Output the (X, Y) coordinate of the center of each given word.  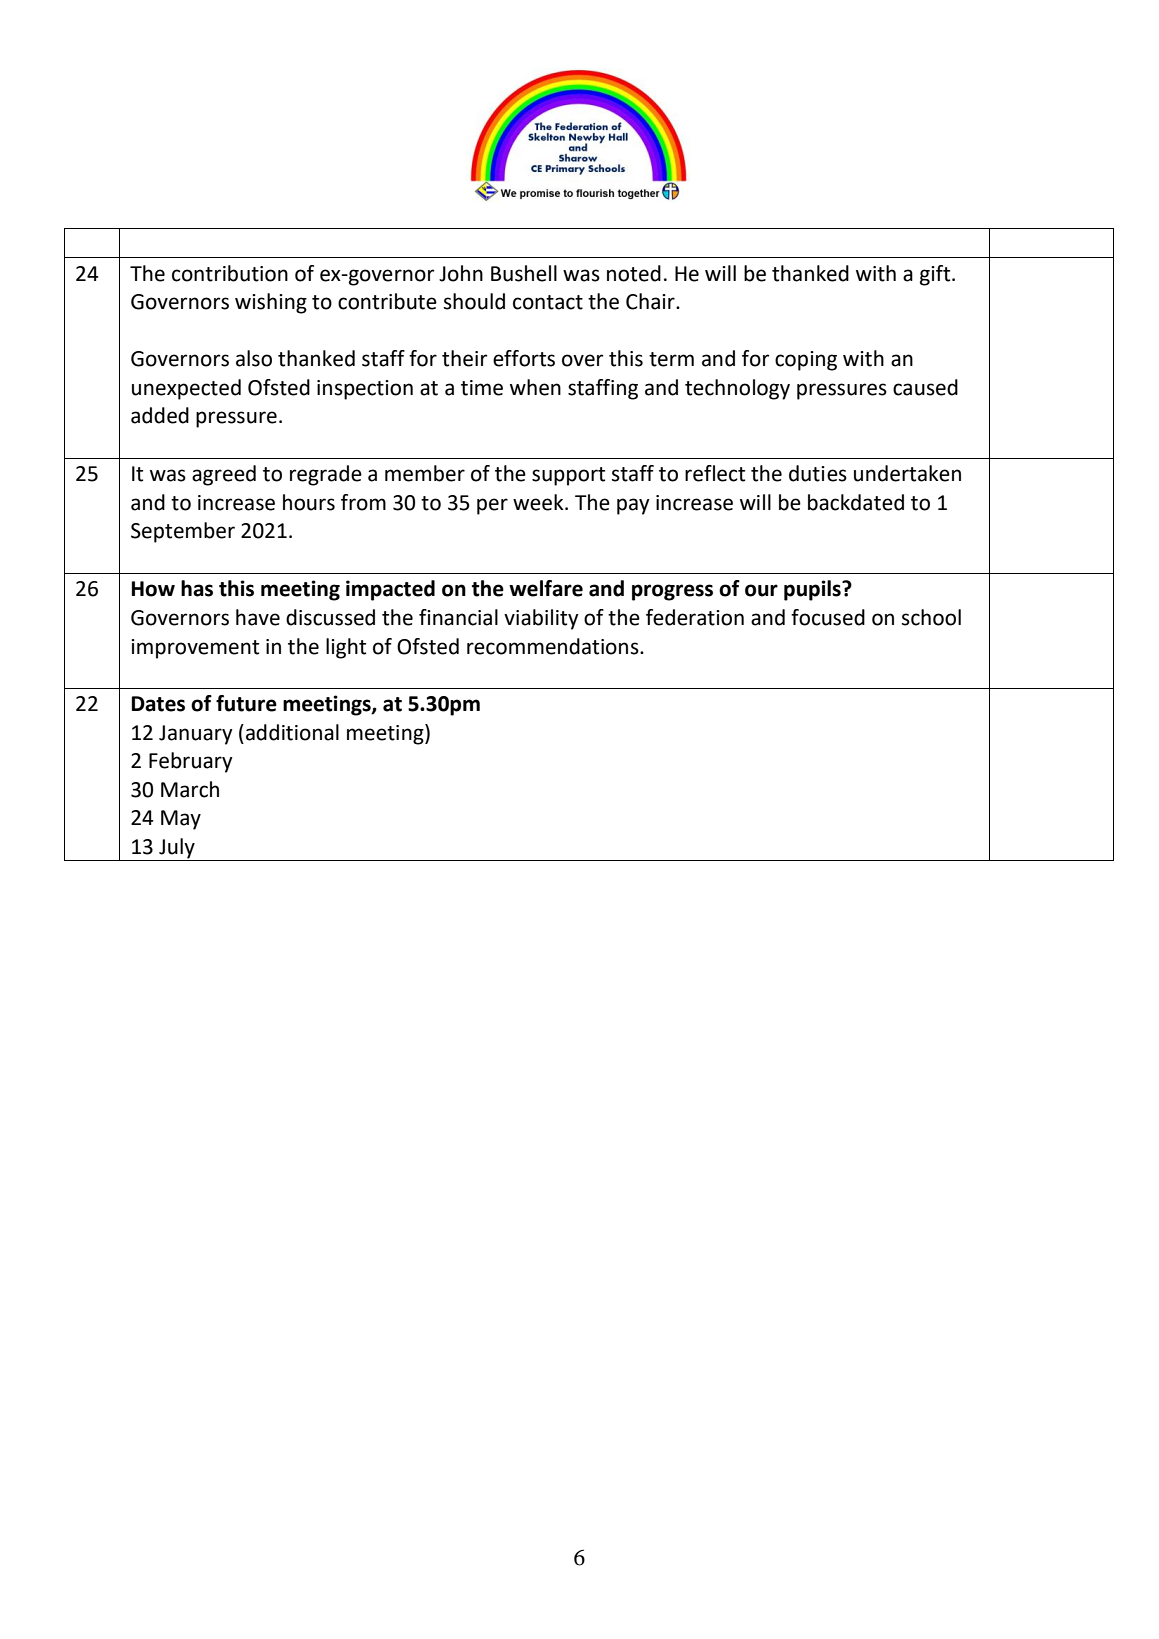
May (181, 820)
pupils (813, 590)
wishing (271, 303)
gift (936, 275)
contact (548, 302)
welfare (546, 588)
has (197, 588)
